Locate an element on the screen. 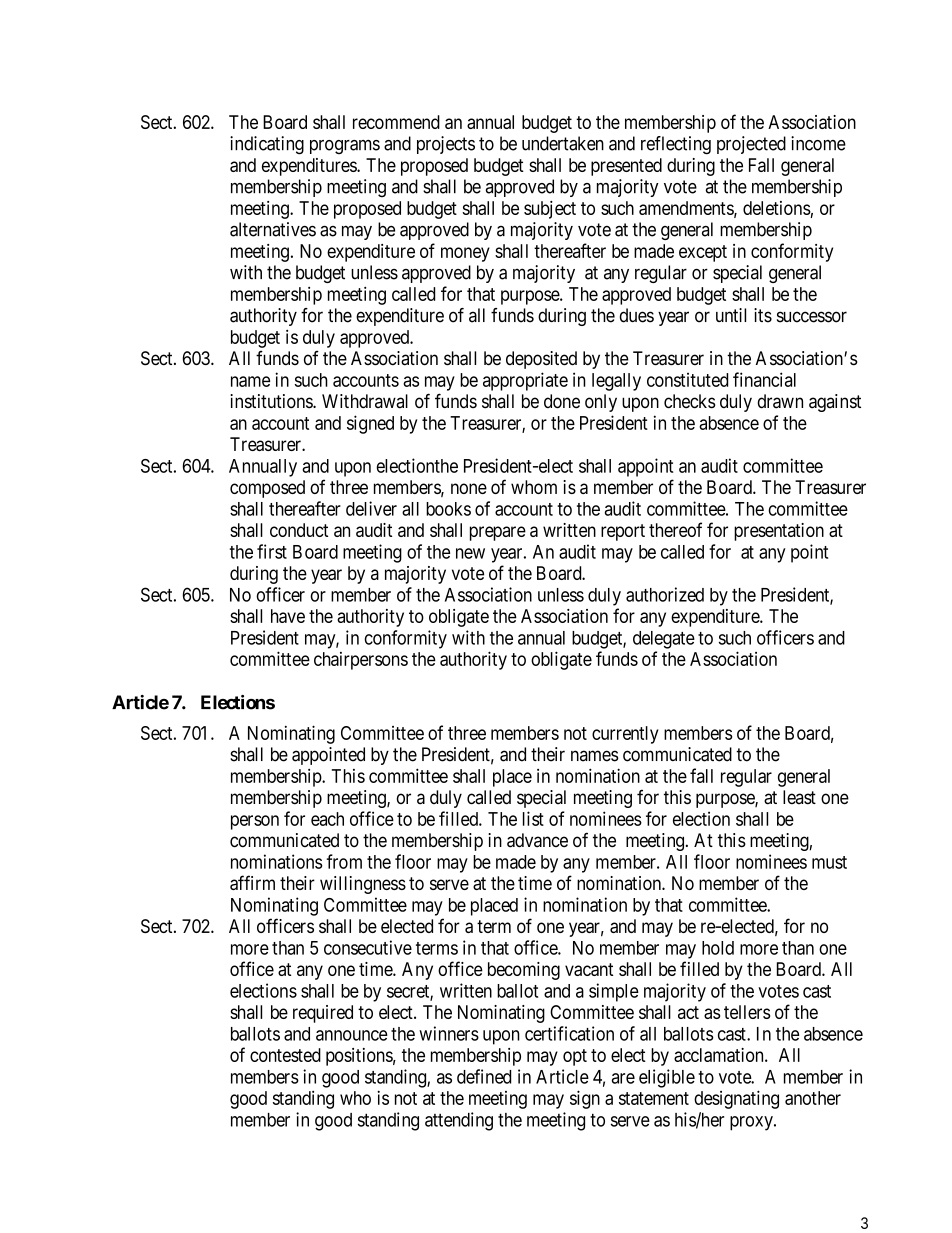  new is located at coordinates (470, 553).
